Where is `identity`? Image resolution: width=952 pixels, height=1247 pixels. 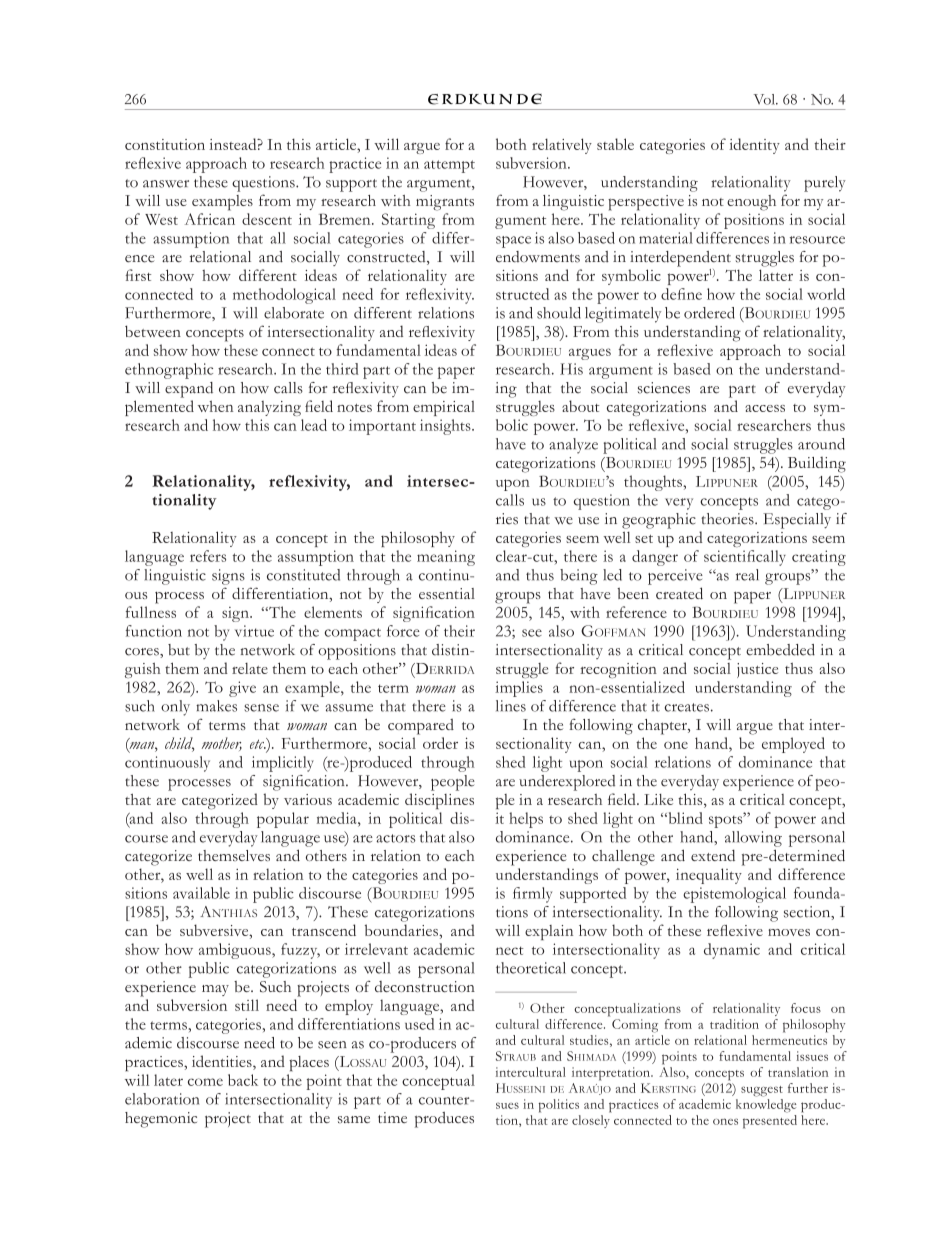
identity is located at coordinates (754, 146).
